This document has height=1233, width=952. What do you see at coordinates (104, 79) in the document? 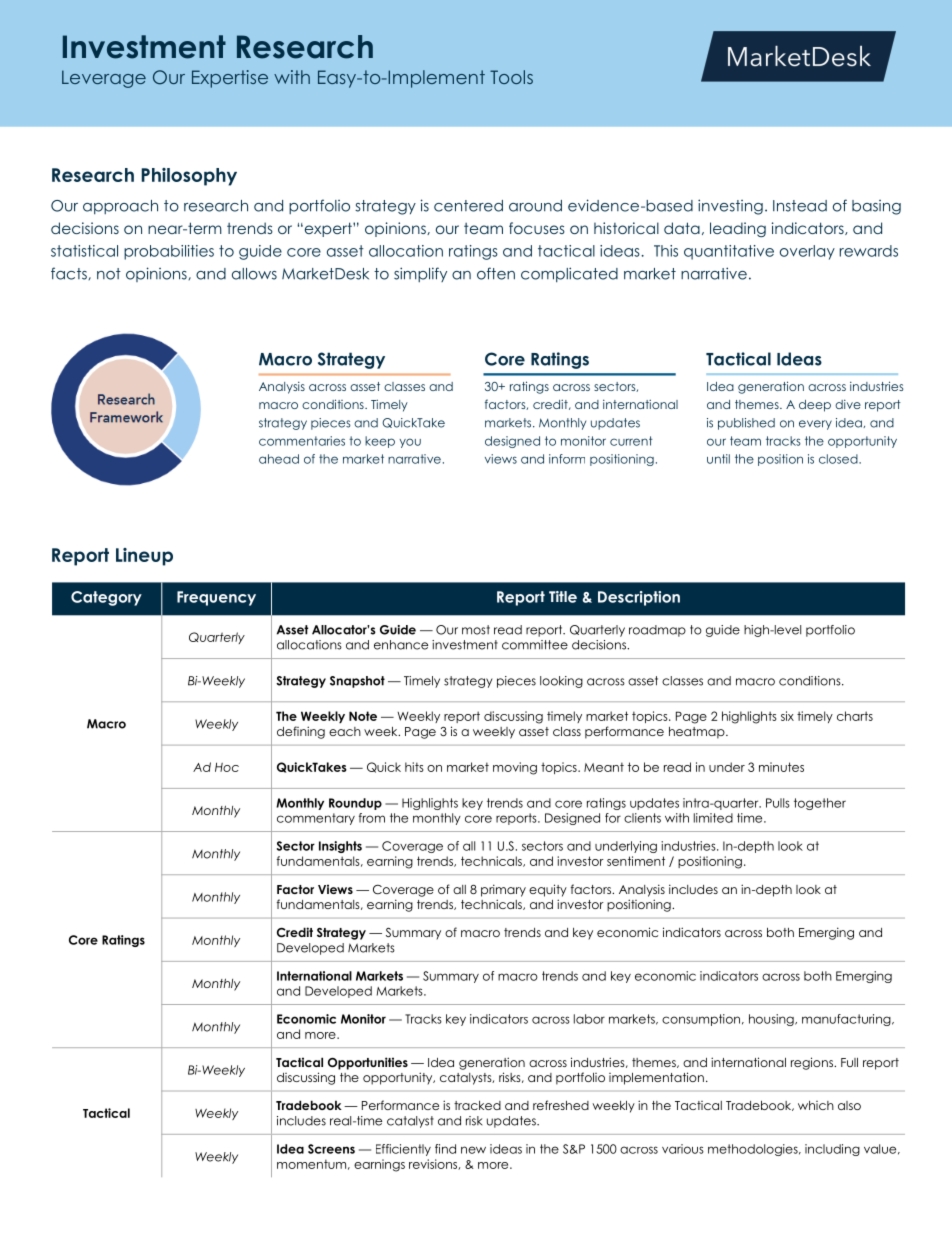
I see `Leverage` at bounding box center [104, 79].
